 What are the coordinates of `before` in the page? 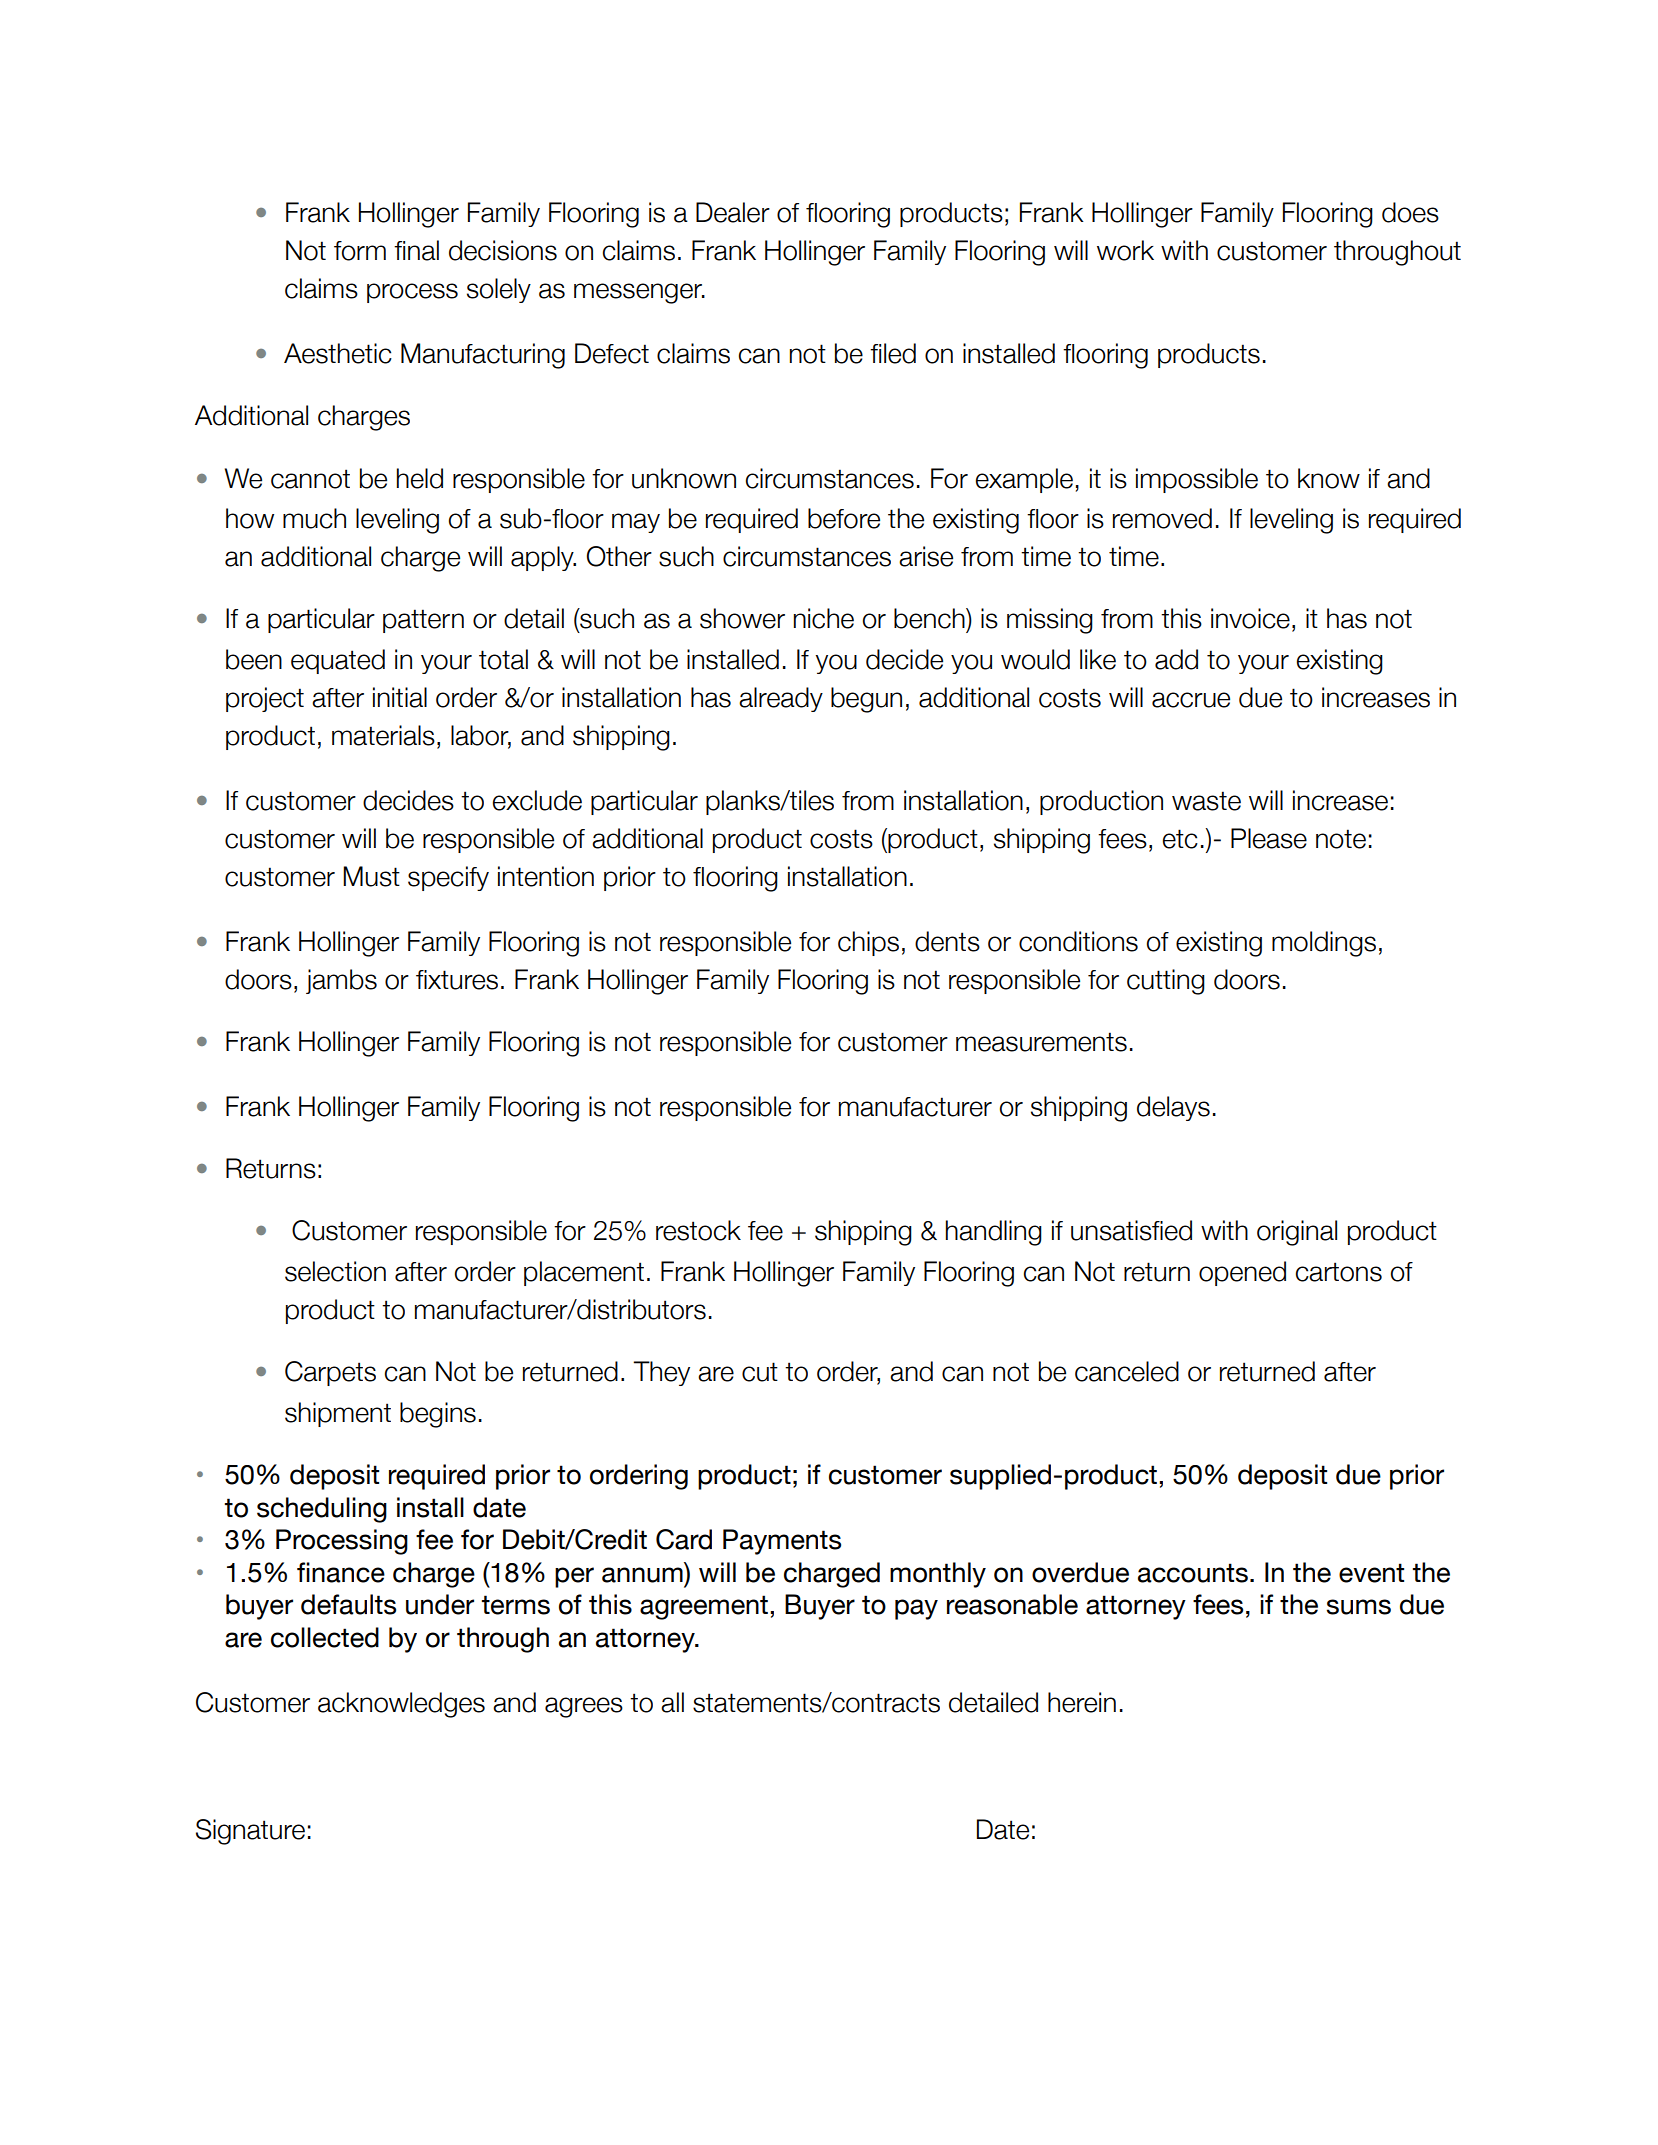 It's located at (844, 518).
